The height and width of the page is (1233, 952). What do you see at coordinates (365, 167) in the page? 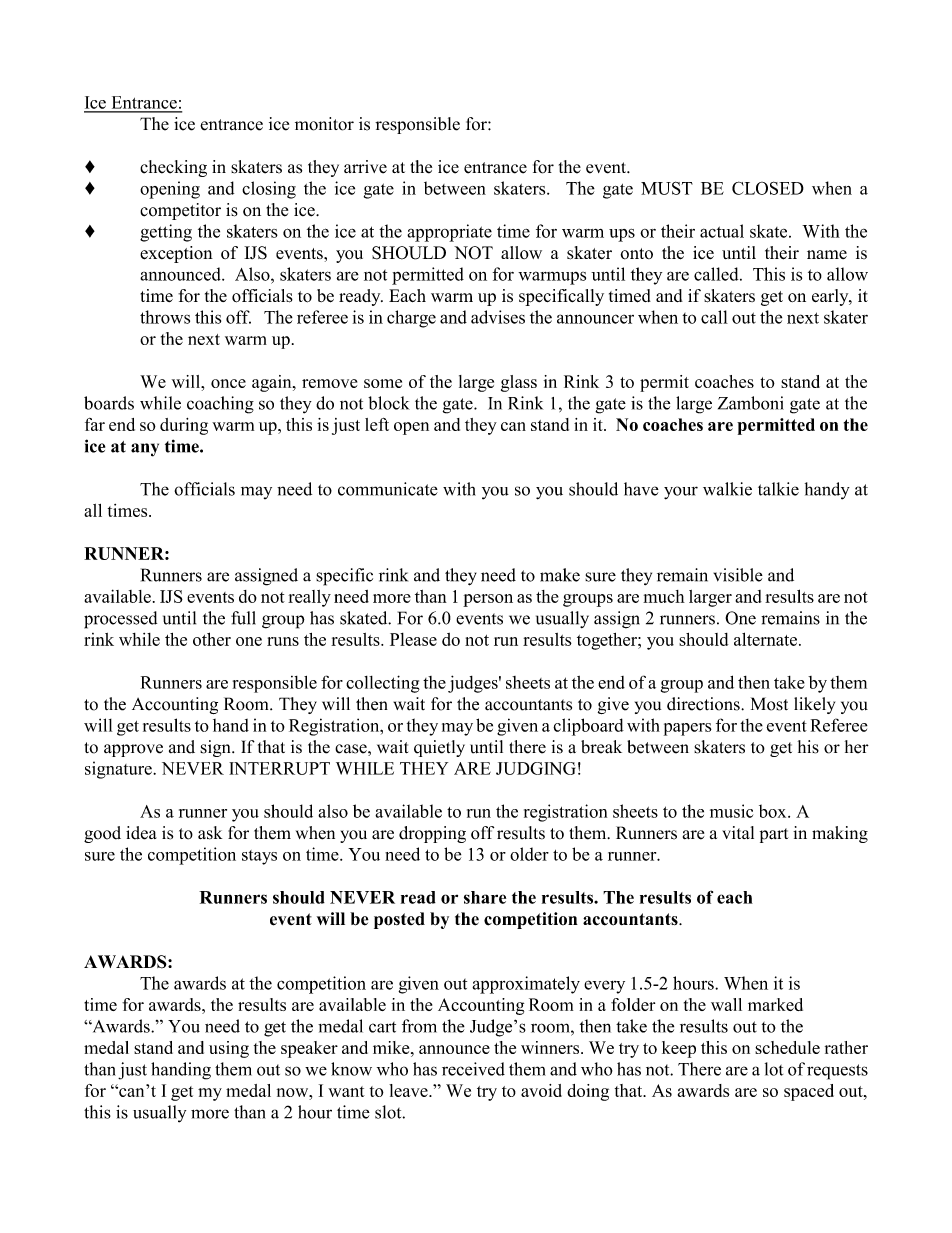
I see `arrive` at bounding box center [365, 167].
